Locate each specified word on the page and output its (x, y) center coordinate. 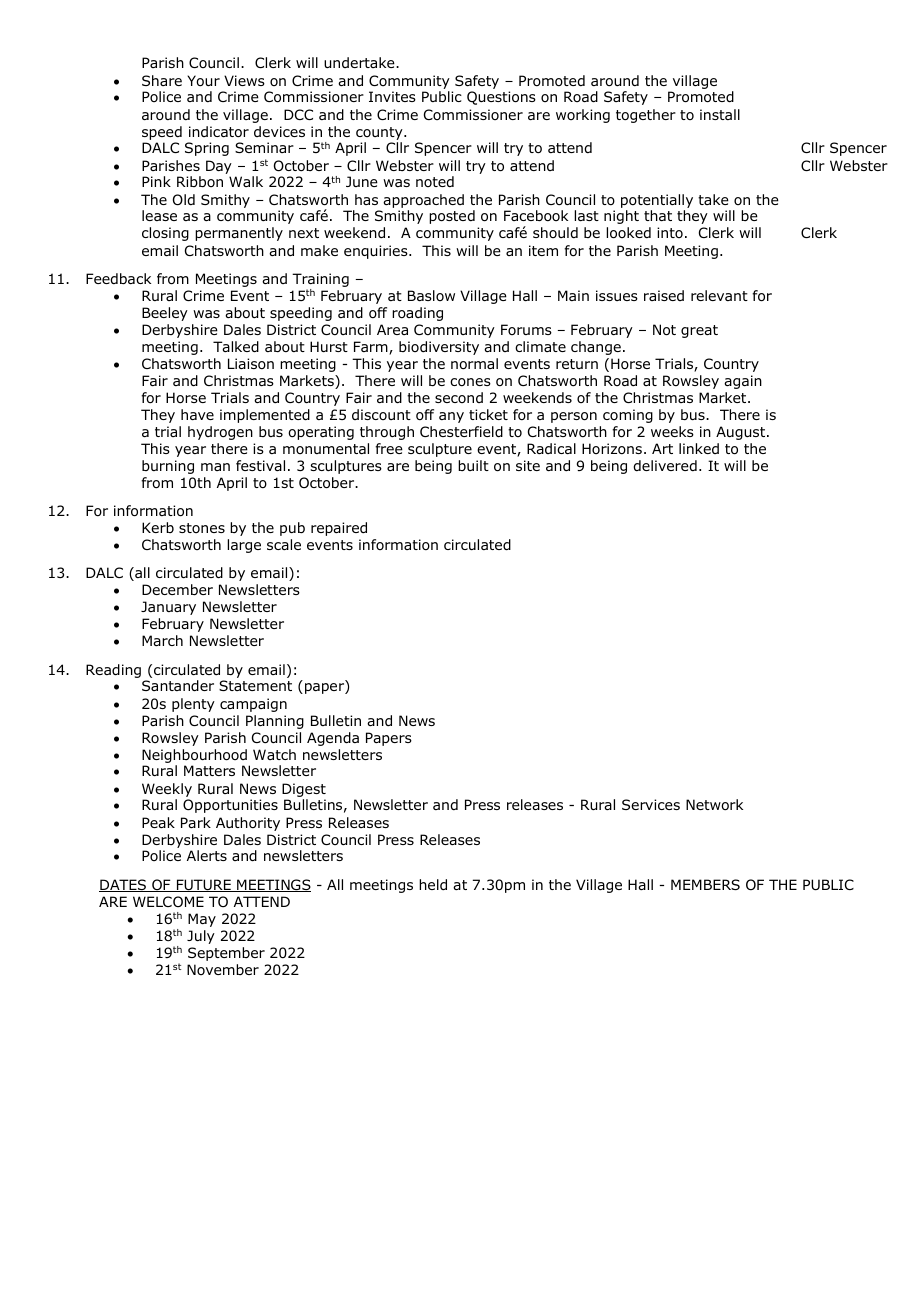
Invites (392, 96)
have (197, 414)
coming (628, 416)
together (646, 116)
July (201, 937)
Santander (178, 686)
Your (203, 81)
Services (651, 804)
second (459, 397)
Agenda (333, 739)
